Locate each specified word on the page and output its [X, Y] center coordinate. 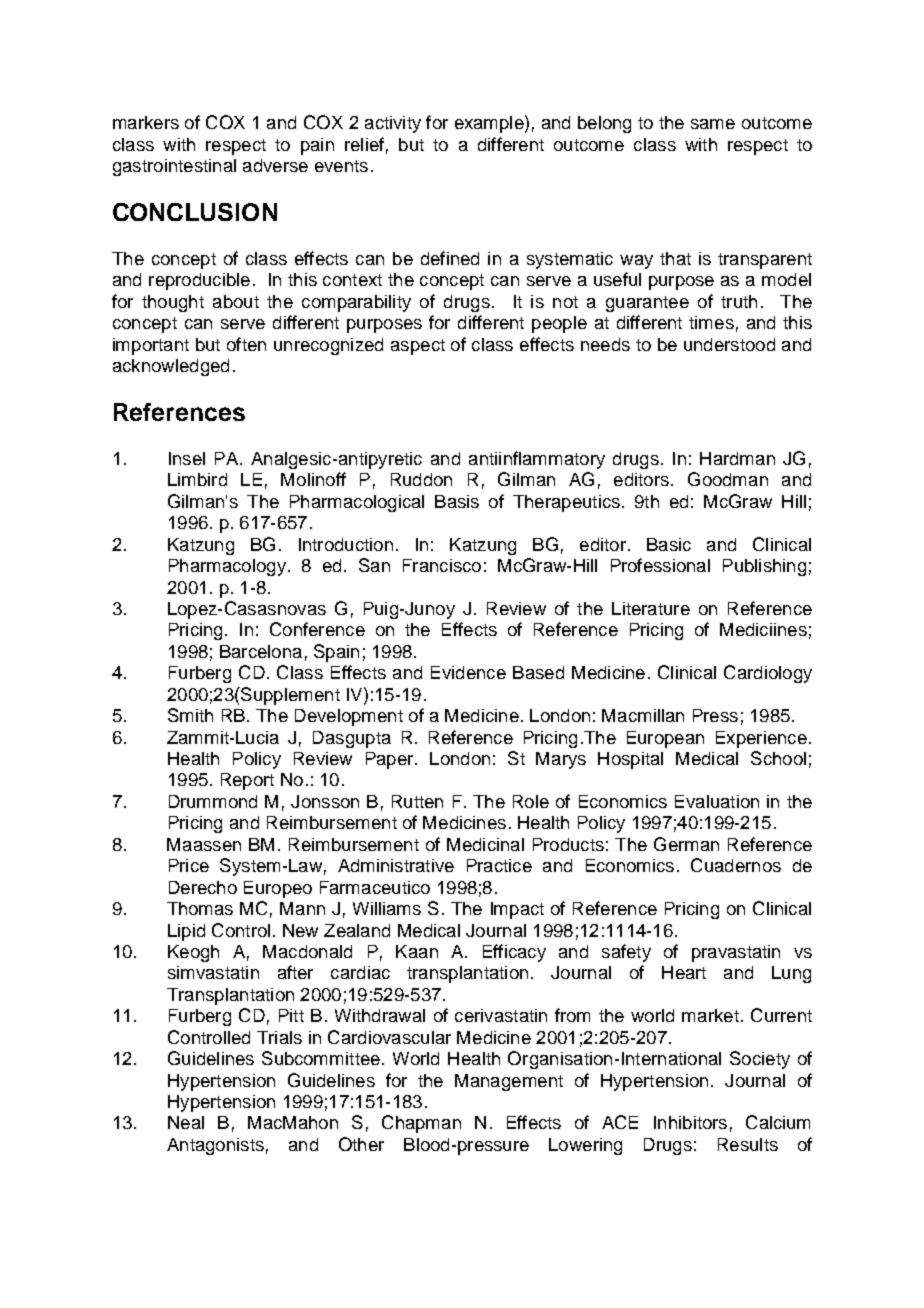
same [713, 124]
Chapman [421, 1124]
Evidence [468, 672]
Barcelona [261, 651]
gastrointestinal [174, 167]
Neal [186, 1122]
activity [393, 124]
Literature [651, 608]
